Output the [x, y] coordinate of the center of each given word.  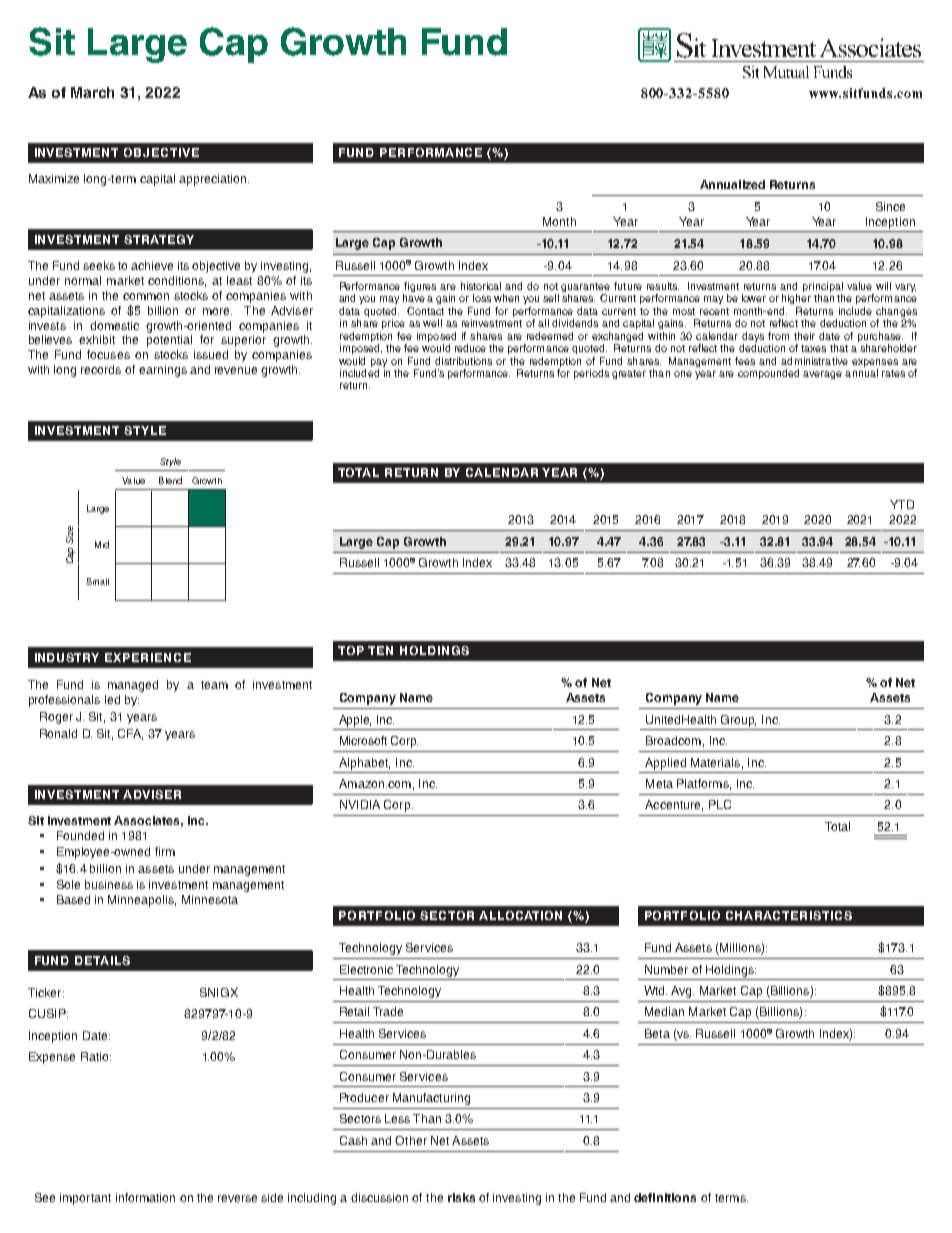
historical [481, 286]
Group [738, 721]
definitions [665, 1197]
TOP [351, 650]
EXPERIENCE [148, 657]
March [92, 92]
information [145, 1197]
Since [890, 206]
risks [461, 1197]
